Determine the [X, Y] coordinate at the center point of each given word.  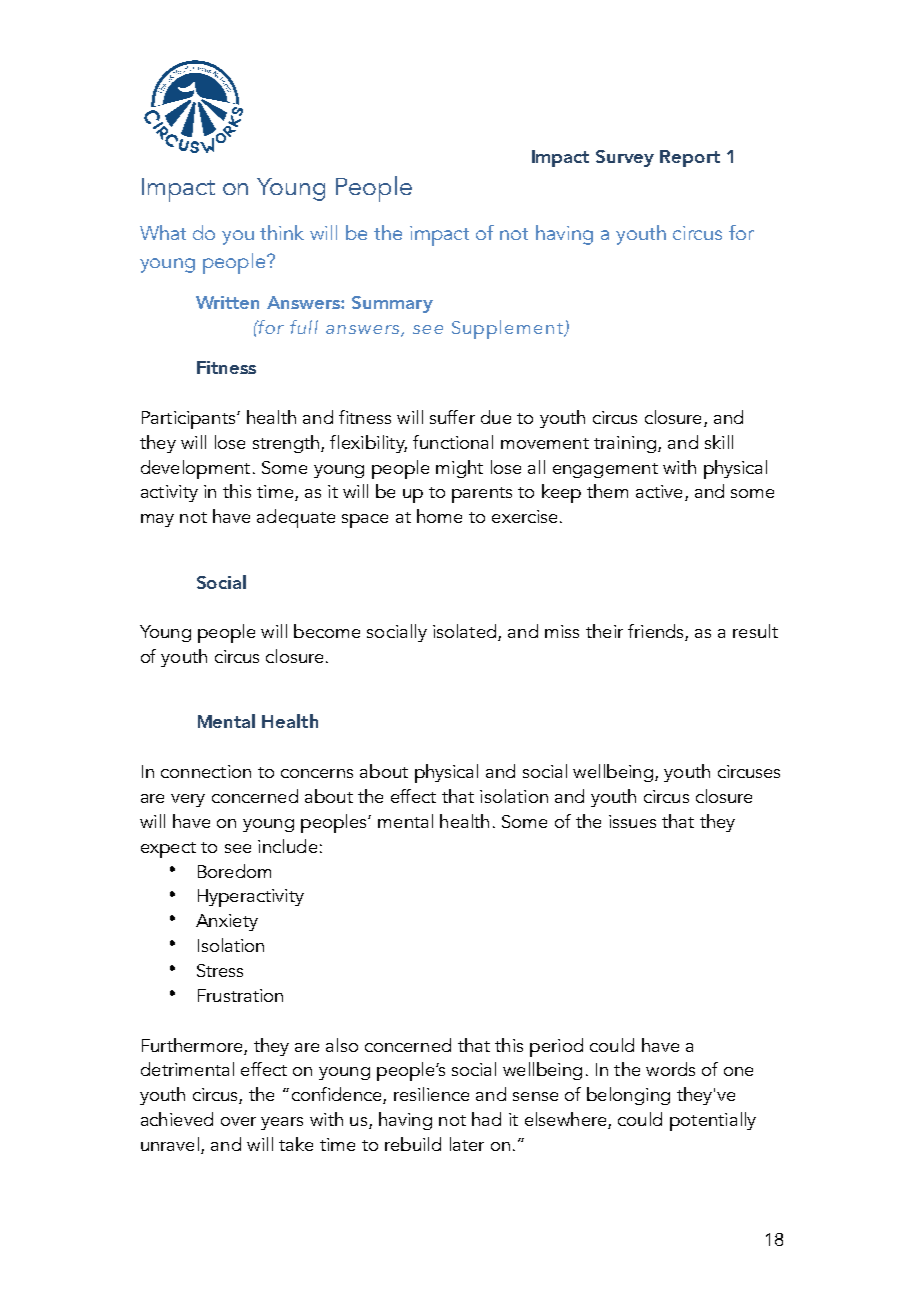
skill [719, 442]
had [486, 1119]
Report [690, 158]
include [287, 846]
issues [632, 821]
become [327, 631]
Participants [190, 420]
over [238, 1121]
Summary [392, 304]
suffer [452, 417]
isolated [464, 631]
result [755, 631]
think [282, 232]
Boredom [234, 871]
